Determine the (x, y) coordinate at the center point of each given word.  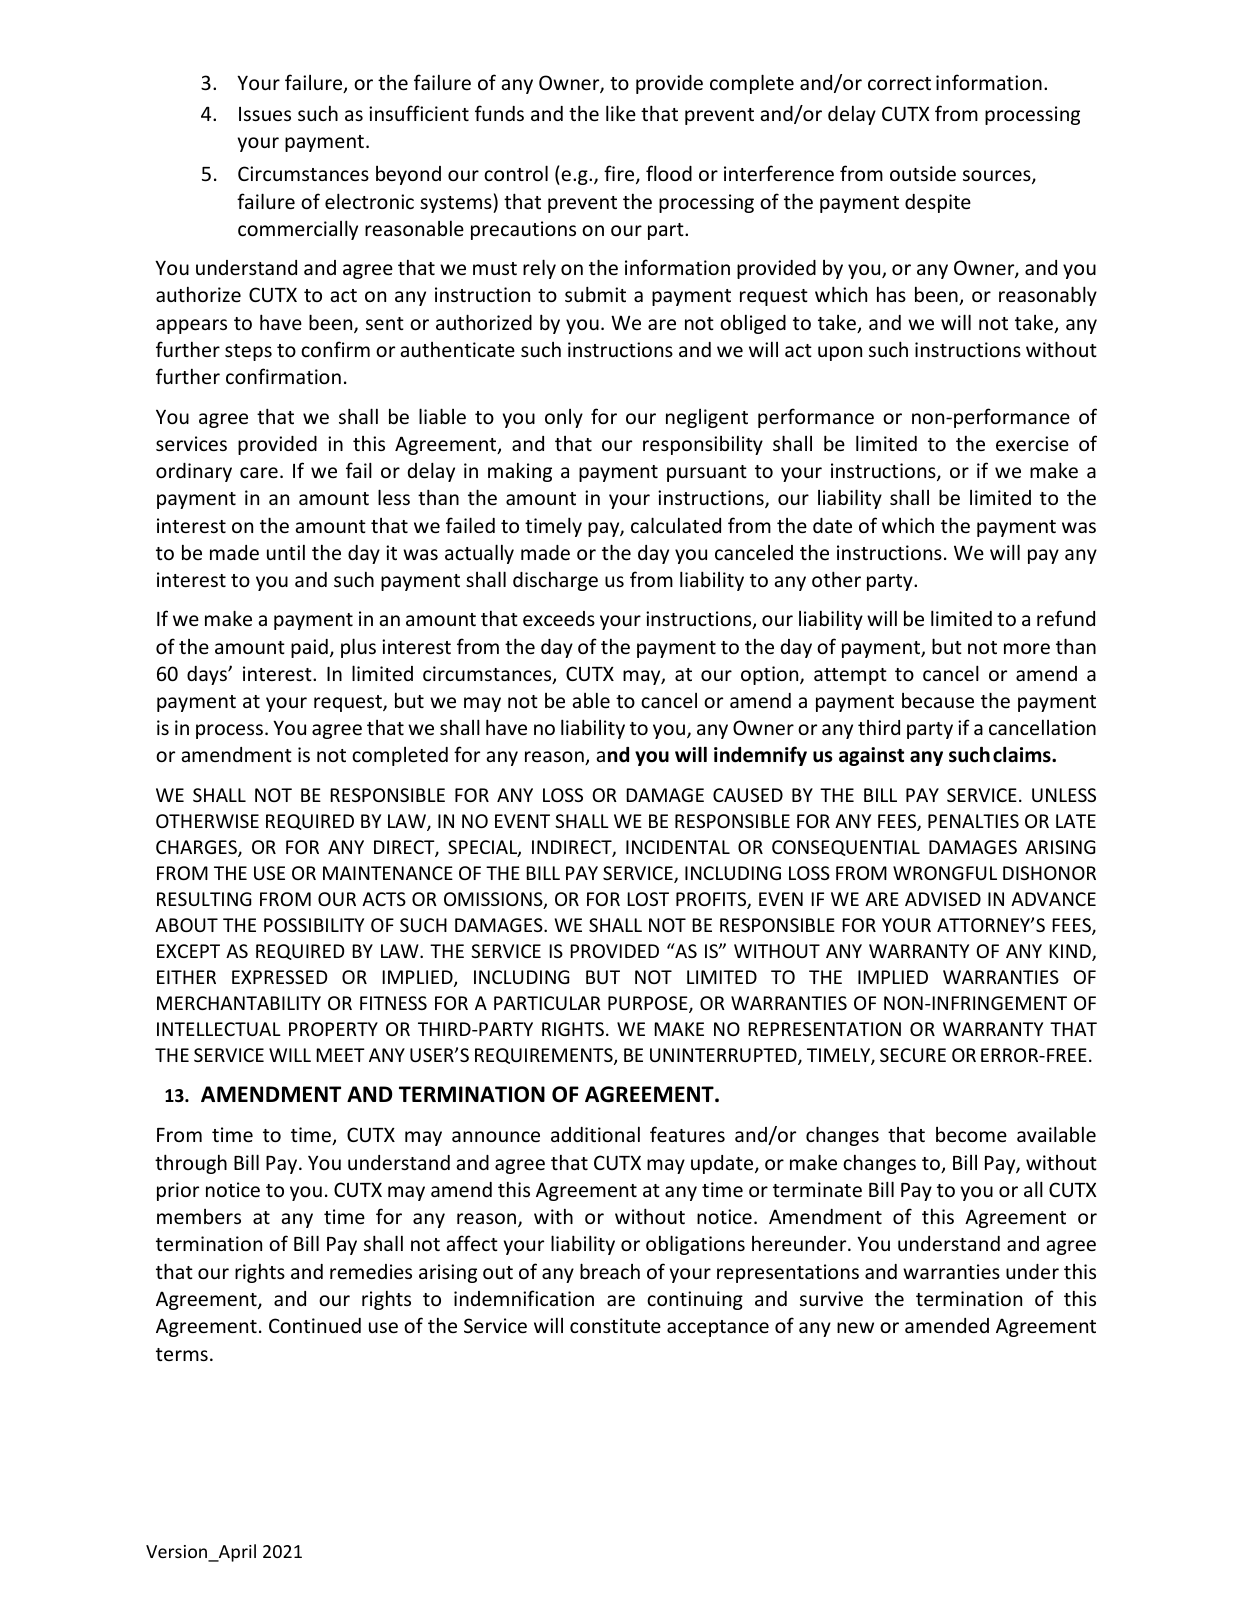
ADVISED (943, 899)
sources (998, 177)
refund (1066, 618)
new (855, 1327)
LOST (648, 899)
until (286, 552)
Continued (315, 1325)
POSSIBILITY (314, 925)
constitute (615, 1325)
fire (620, 174)
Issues (265, 114)
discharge (555, 581)
